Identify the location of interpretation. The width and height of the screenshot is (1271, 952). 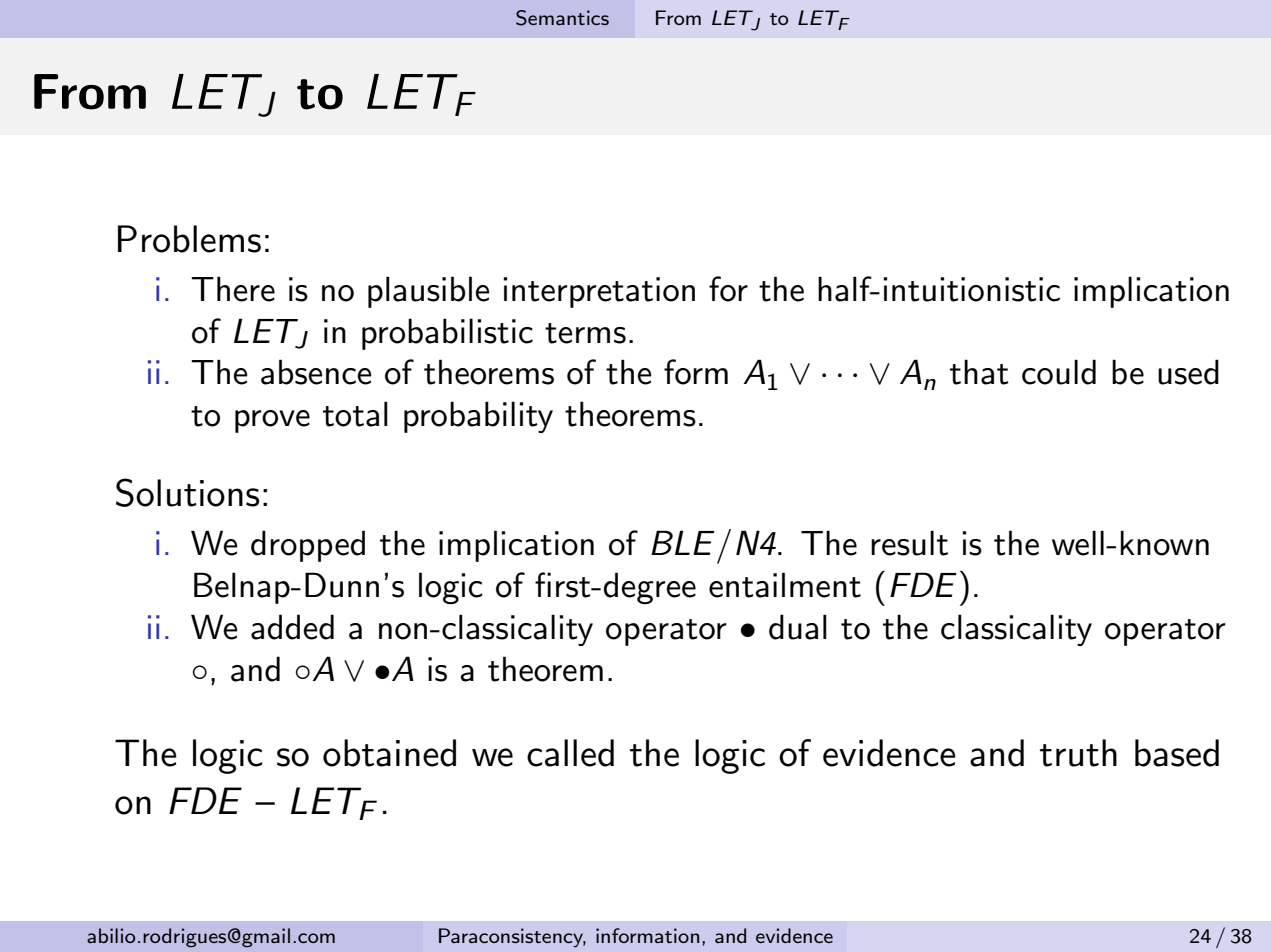
(599, 292).
